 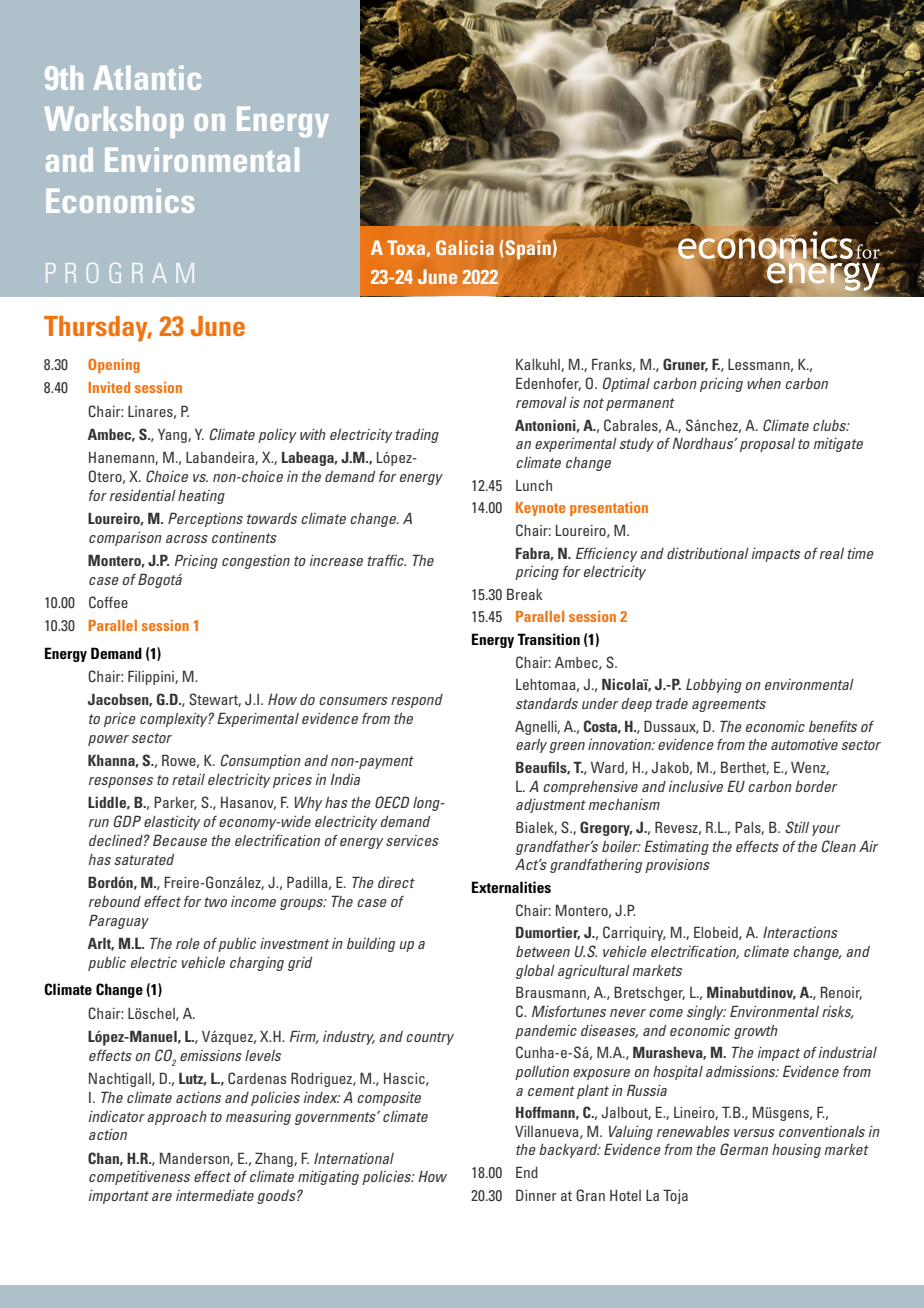 I want to click on Spain, so click(x=528, y=250).
